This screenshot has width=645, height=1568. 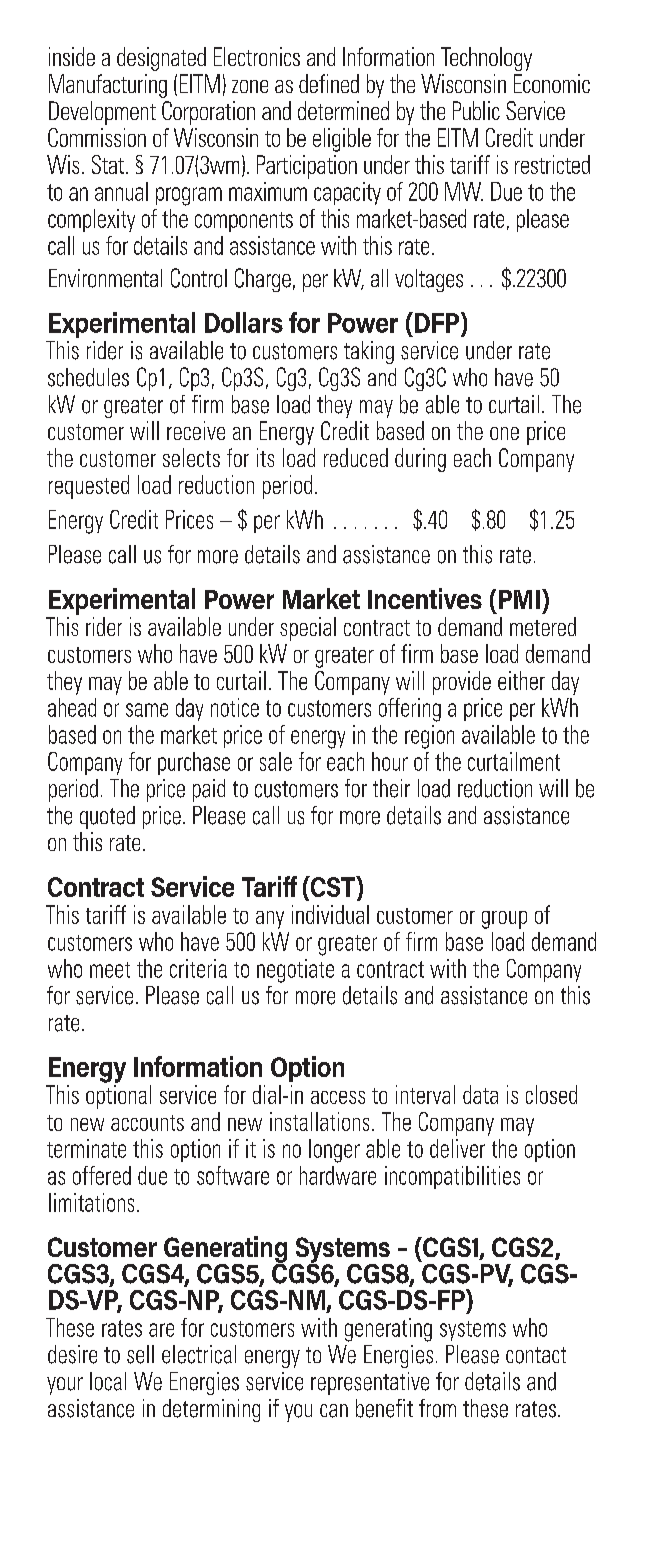 What do you see at coordinates (480, 1094) in the screenshot?
I see `data` at bounding box center [480, 1094].
